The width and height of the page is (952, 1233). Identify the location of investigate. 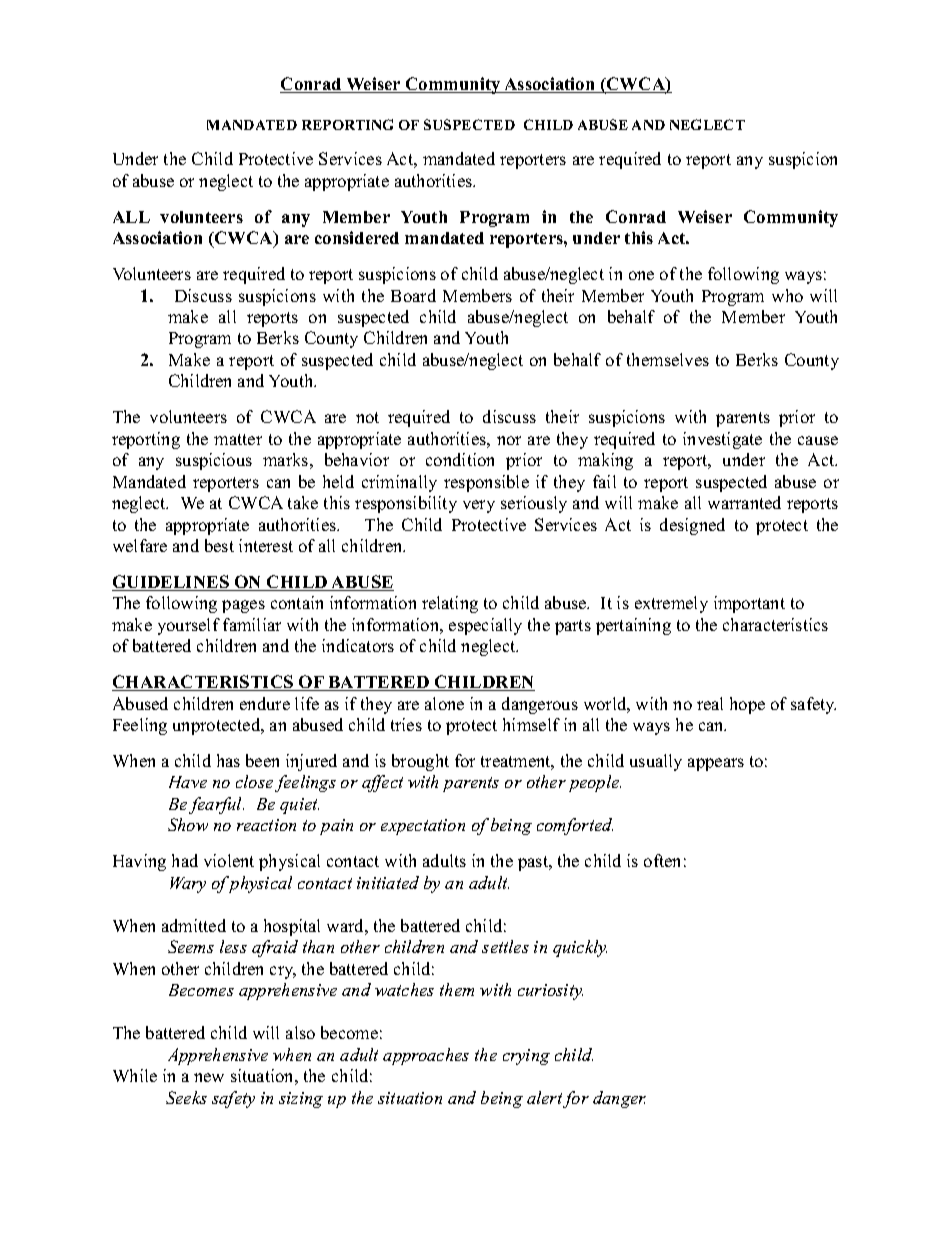
(722, 440).
